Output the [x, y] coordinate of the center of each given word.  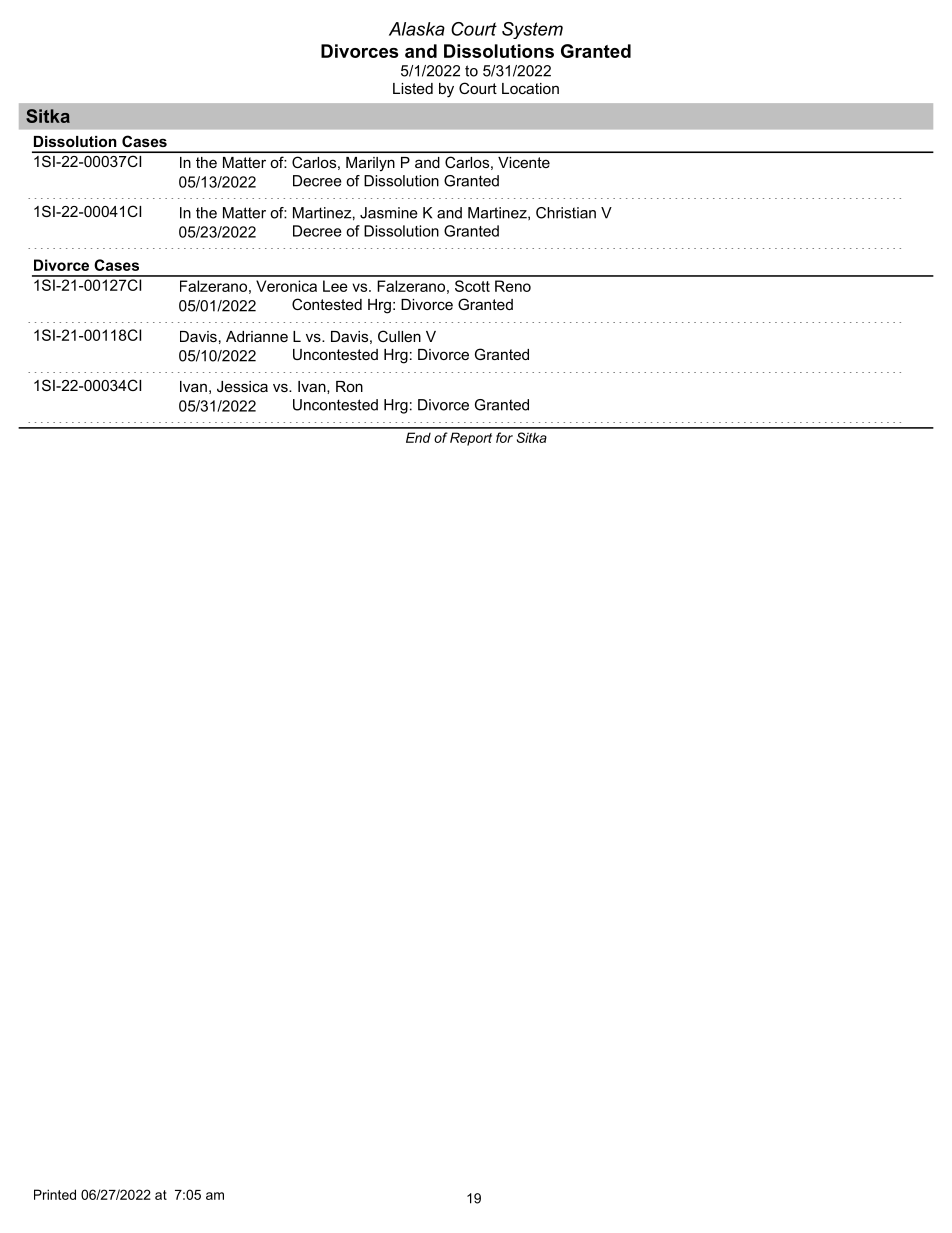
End [418, 437]
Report [471, 439]
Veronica [286, 286]
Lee [335, 286]
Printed [55, 1194]
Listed [413, 88]
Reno [513, 286]
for [504, 437]
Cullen [399, 336]
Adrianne [257, 336]
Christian [566, 213]
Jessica [242, 386]
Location [530, 88]
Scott [472, 286]
